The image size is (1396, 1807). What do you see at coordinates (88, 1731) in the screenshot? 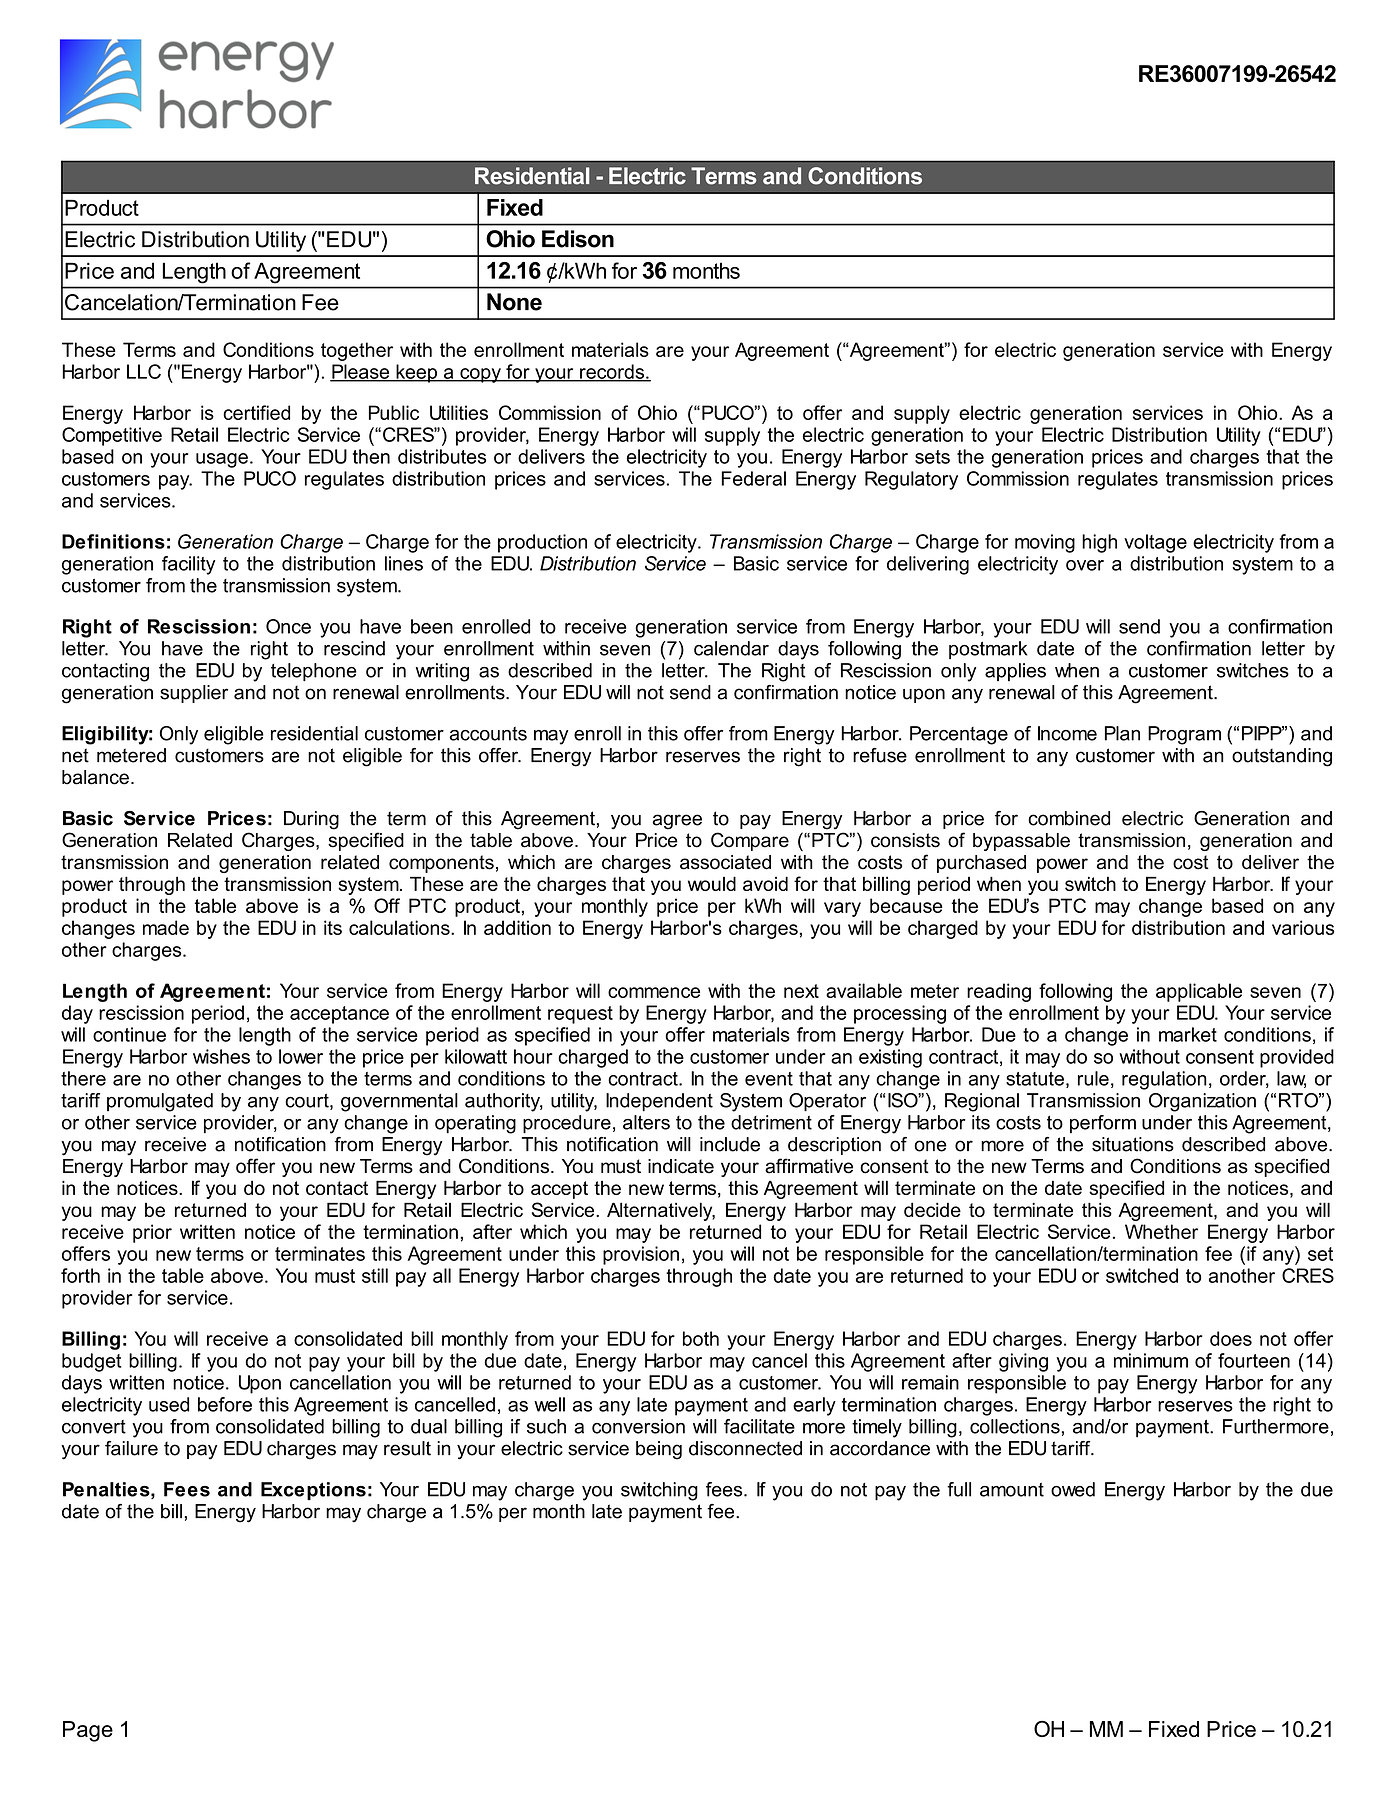
I see `Page` at bounding box center [88, 1731].
